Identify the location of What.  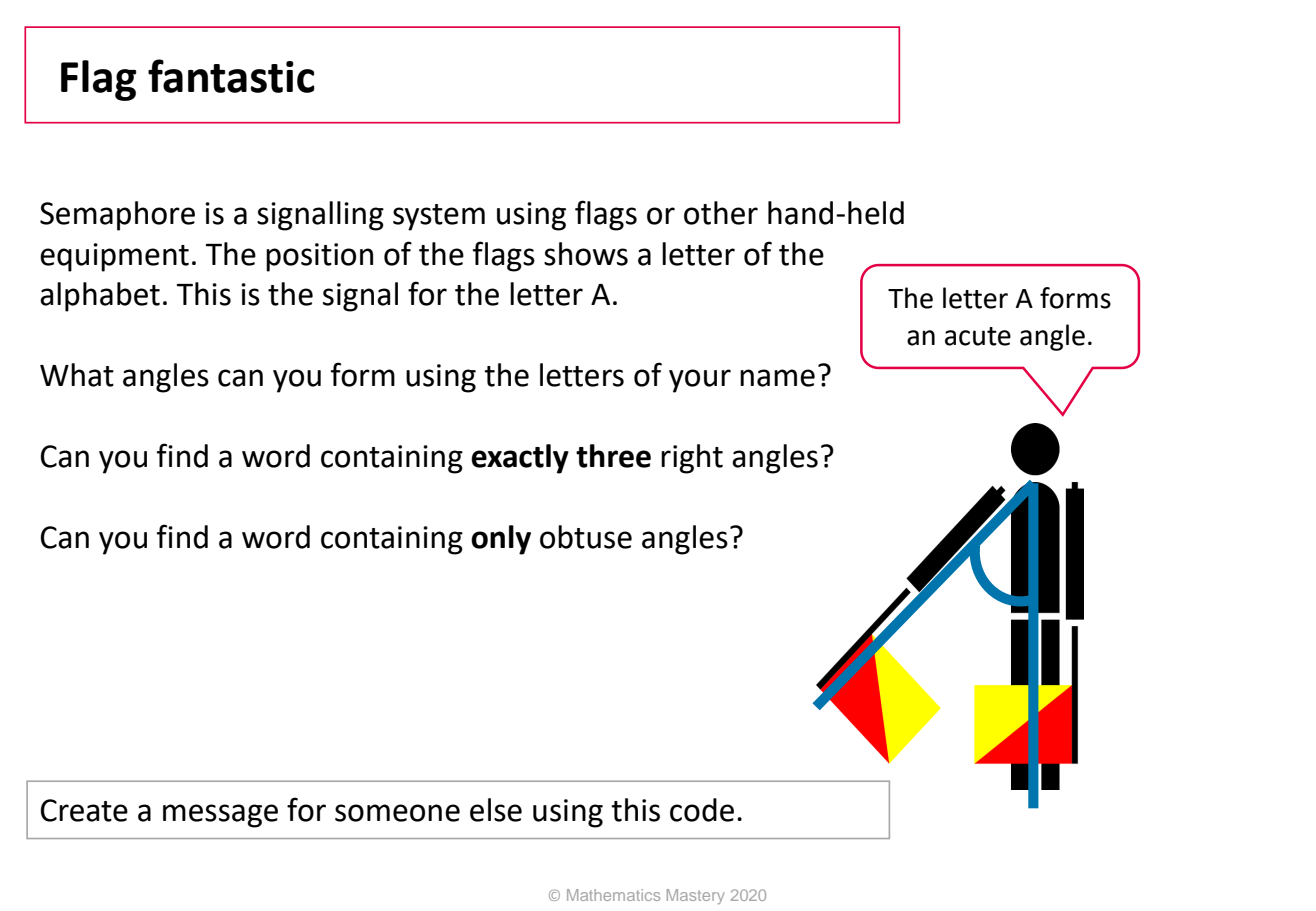
(77, 375).
